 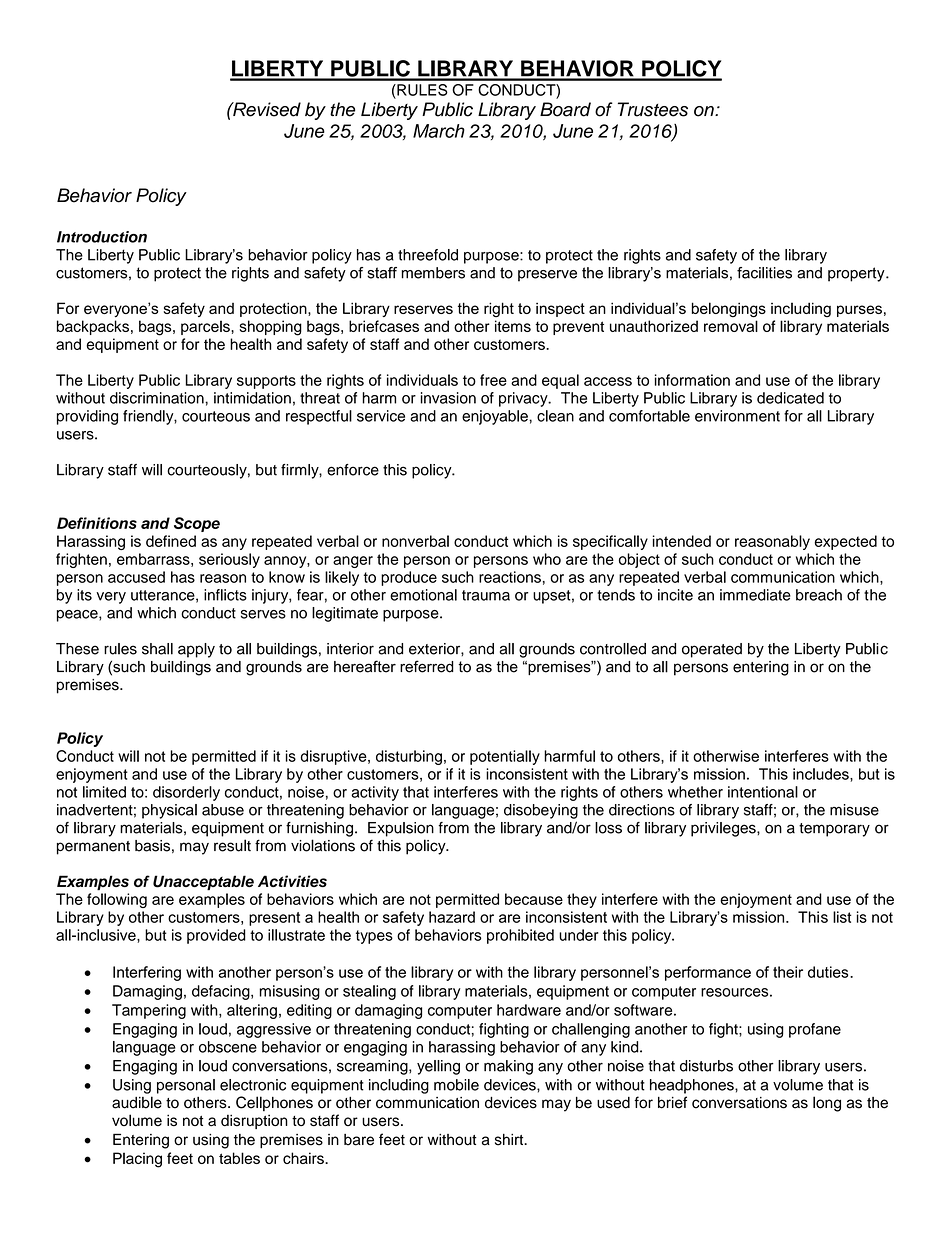 I want to click on invasion, so click(x=448, y=398).
